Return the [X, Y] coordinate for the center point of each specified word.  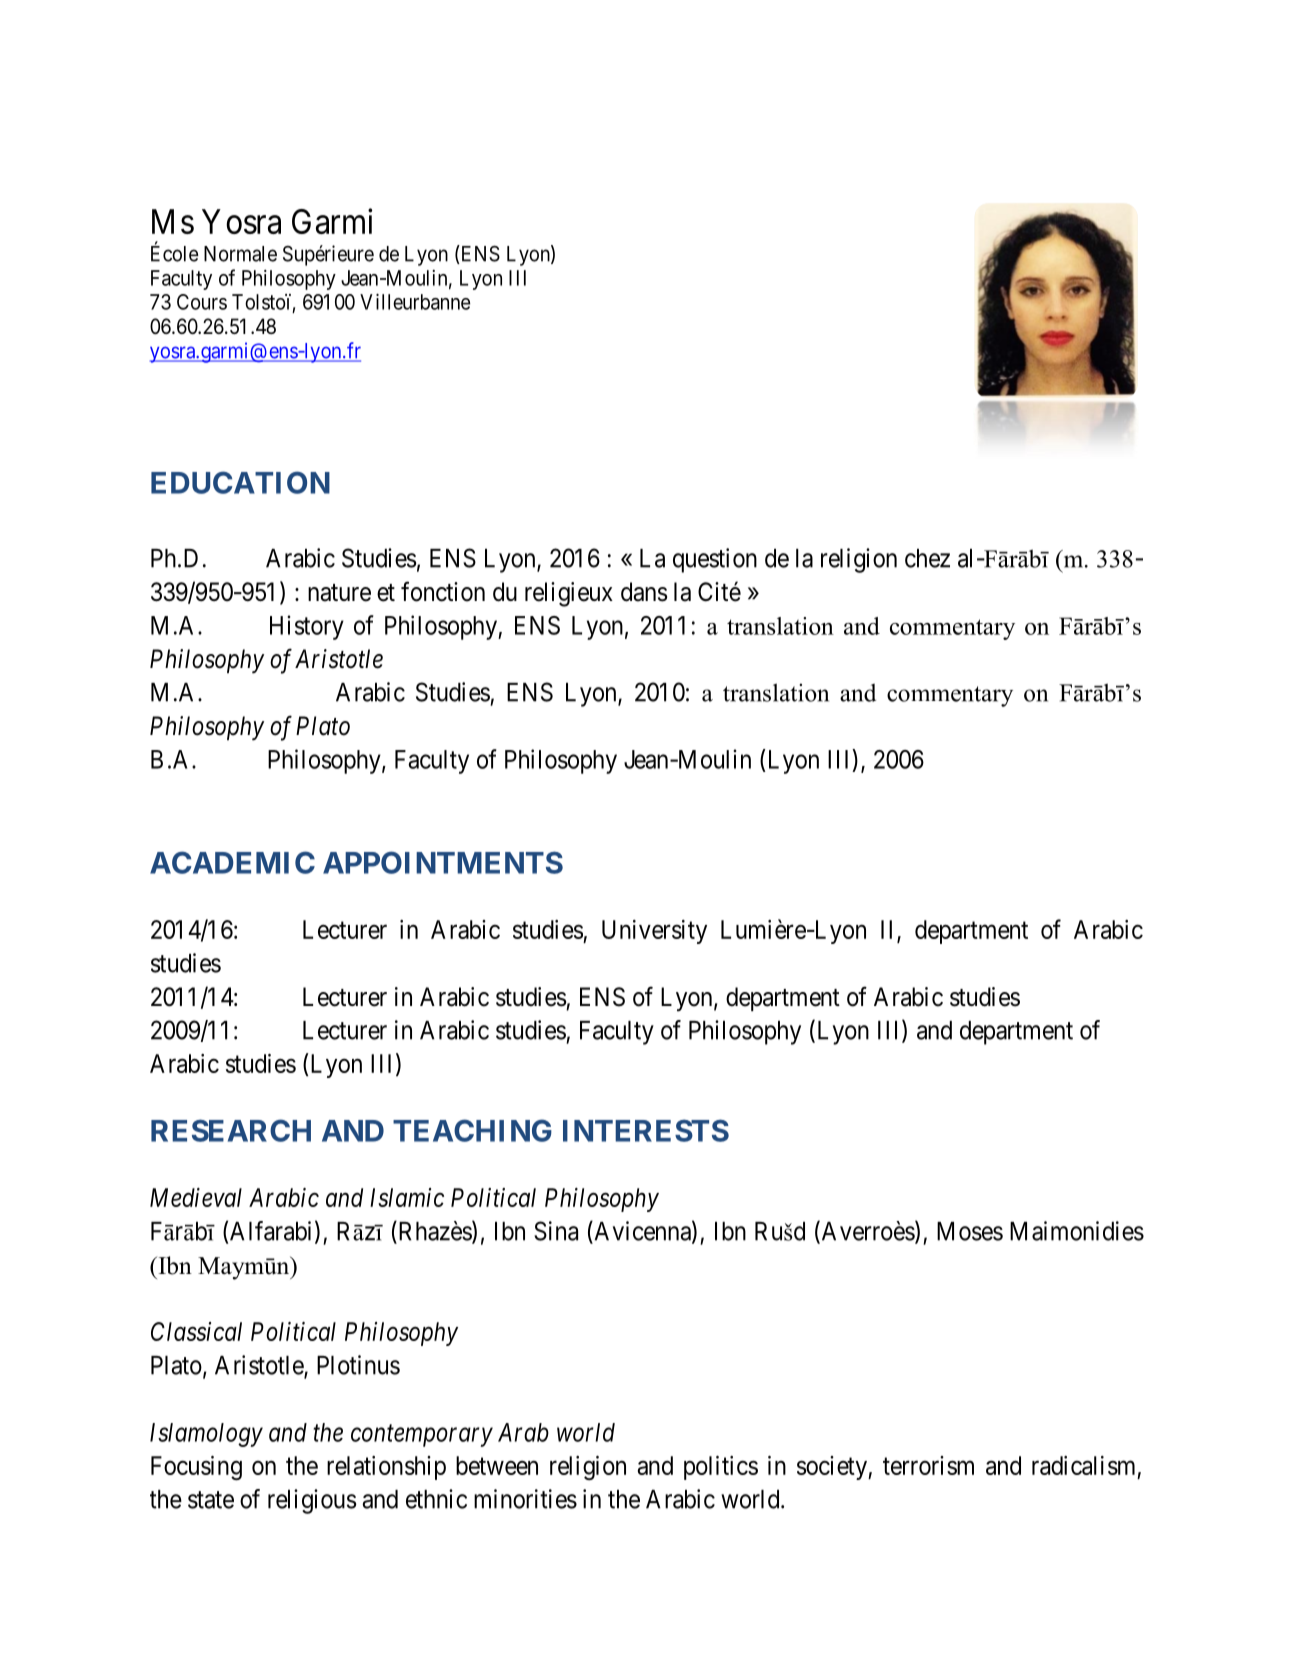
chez [927, 558]
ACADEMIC [232, 862]
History [307, 627]
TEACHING [472, 1130]
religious [312, 1501]
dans [644, 592]
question [715, 560]
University [654, 932]
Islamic [407, 1197]
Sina [556, 1231]
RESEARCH [231, 1130]
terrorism [928, 1465]
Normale [240, 254]
